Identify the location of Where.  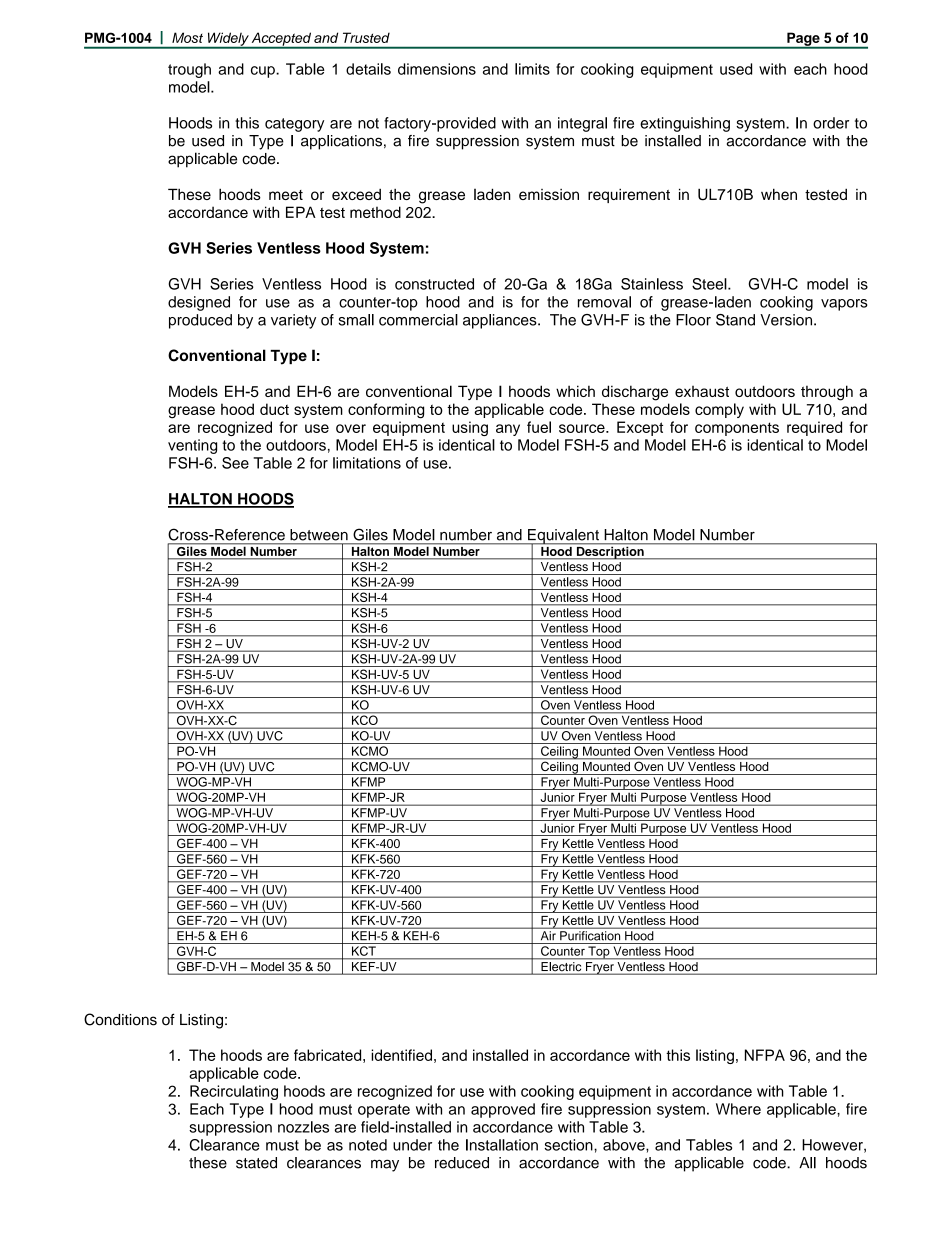
(738, 1109).
